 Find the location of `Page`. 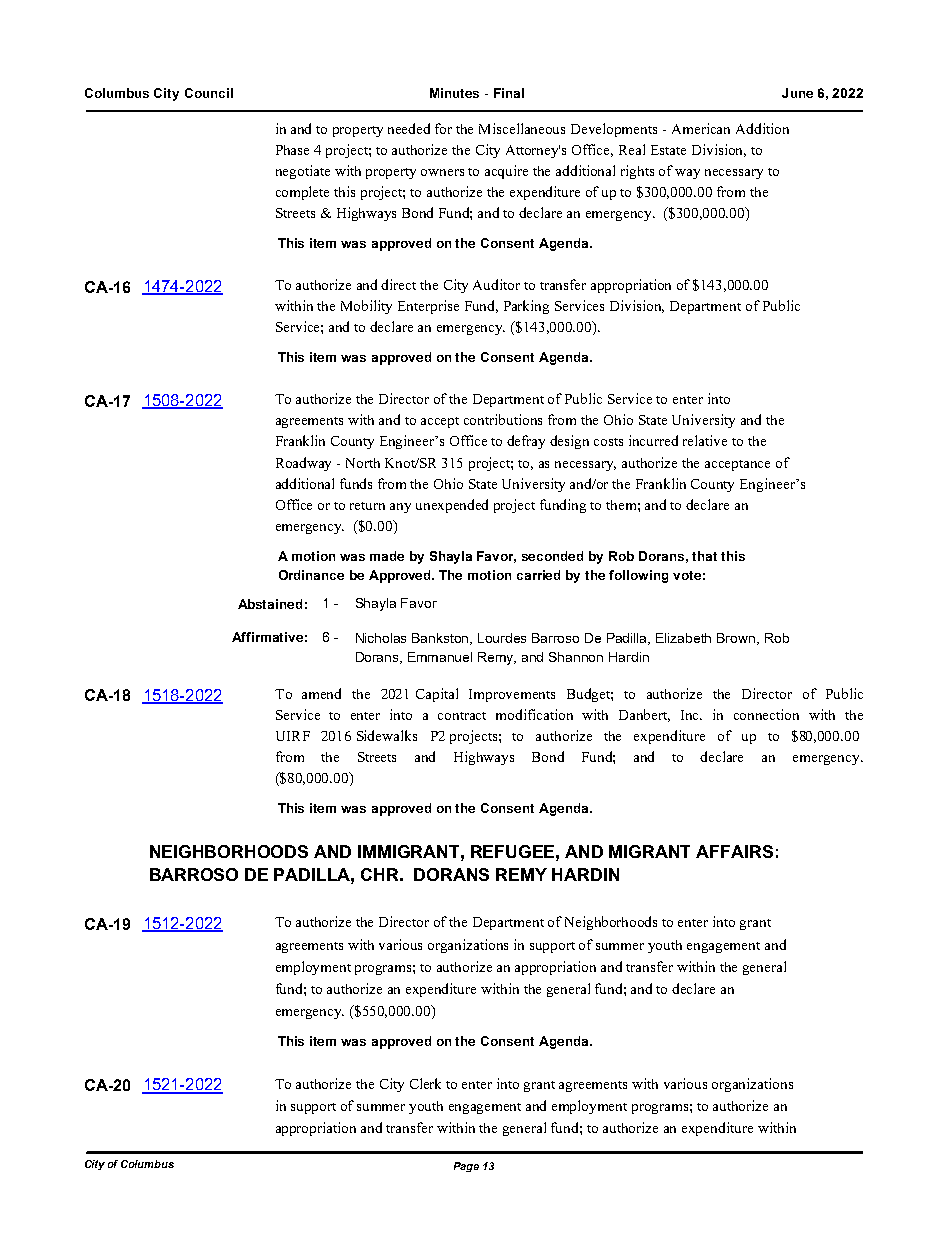

Page is located at coordinates (466, 1167).
